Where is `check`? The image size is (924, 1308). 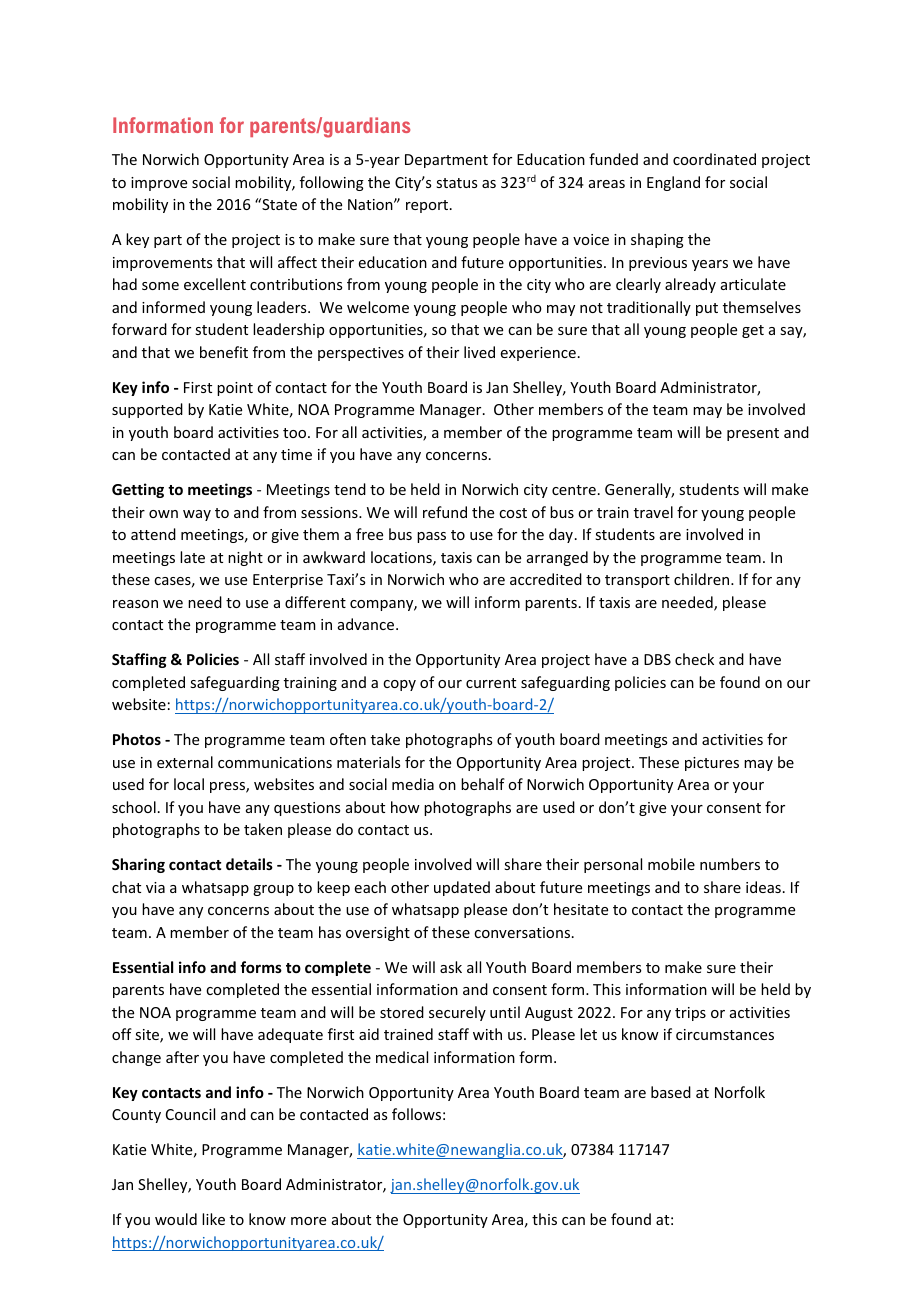
check is located at coordinates (694, 659).
